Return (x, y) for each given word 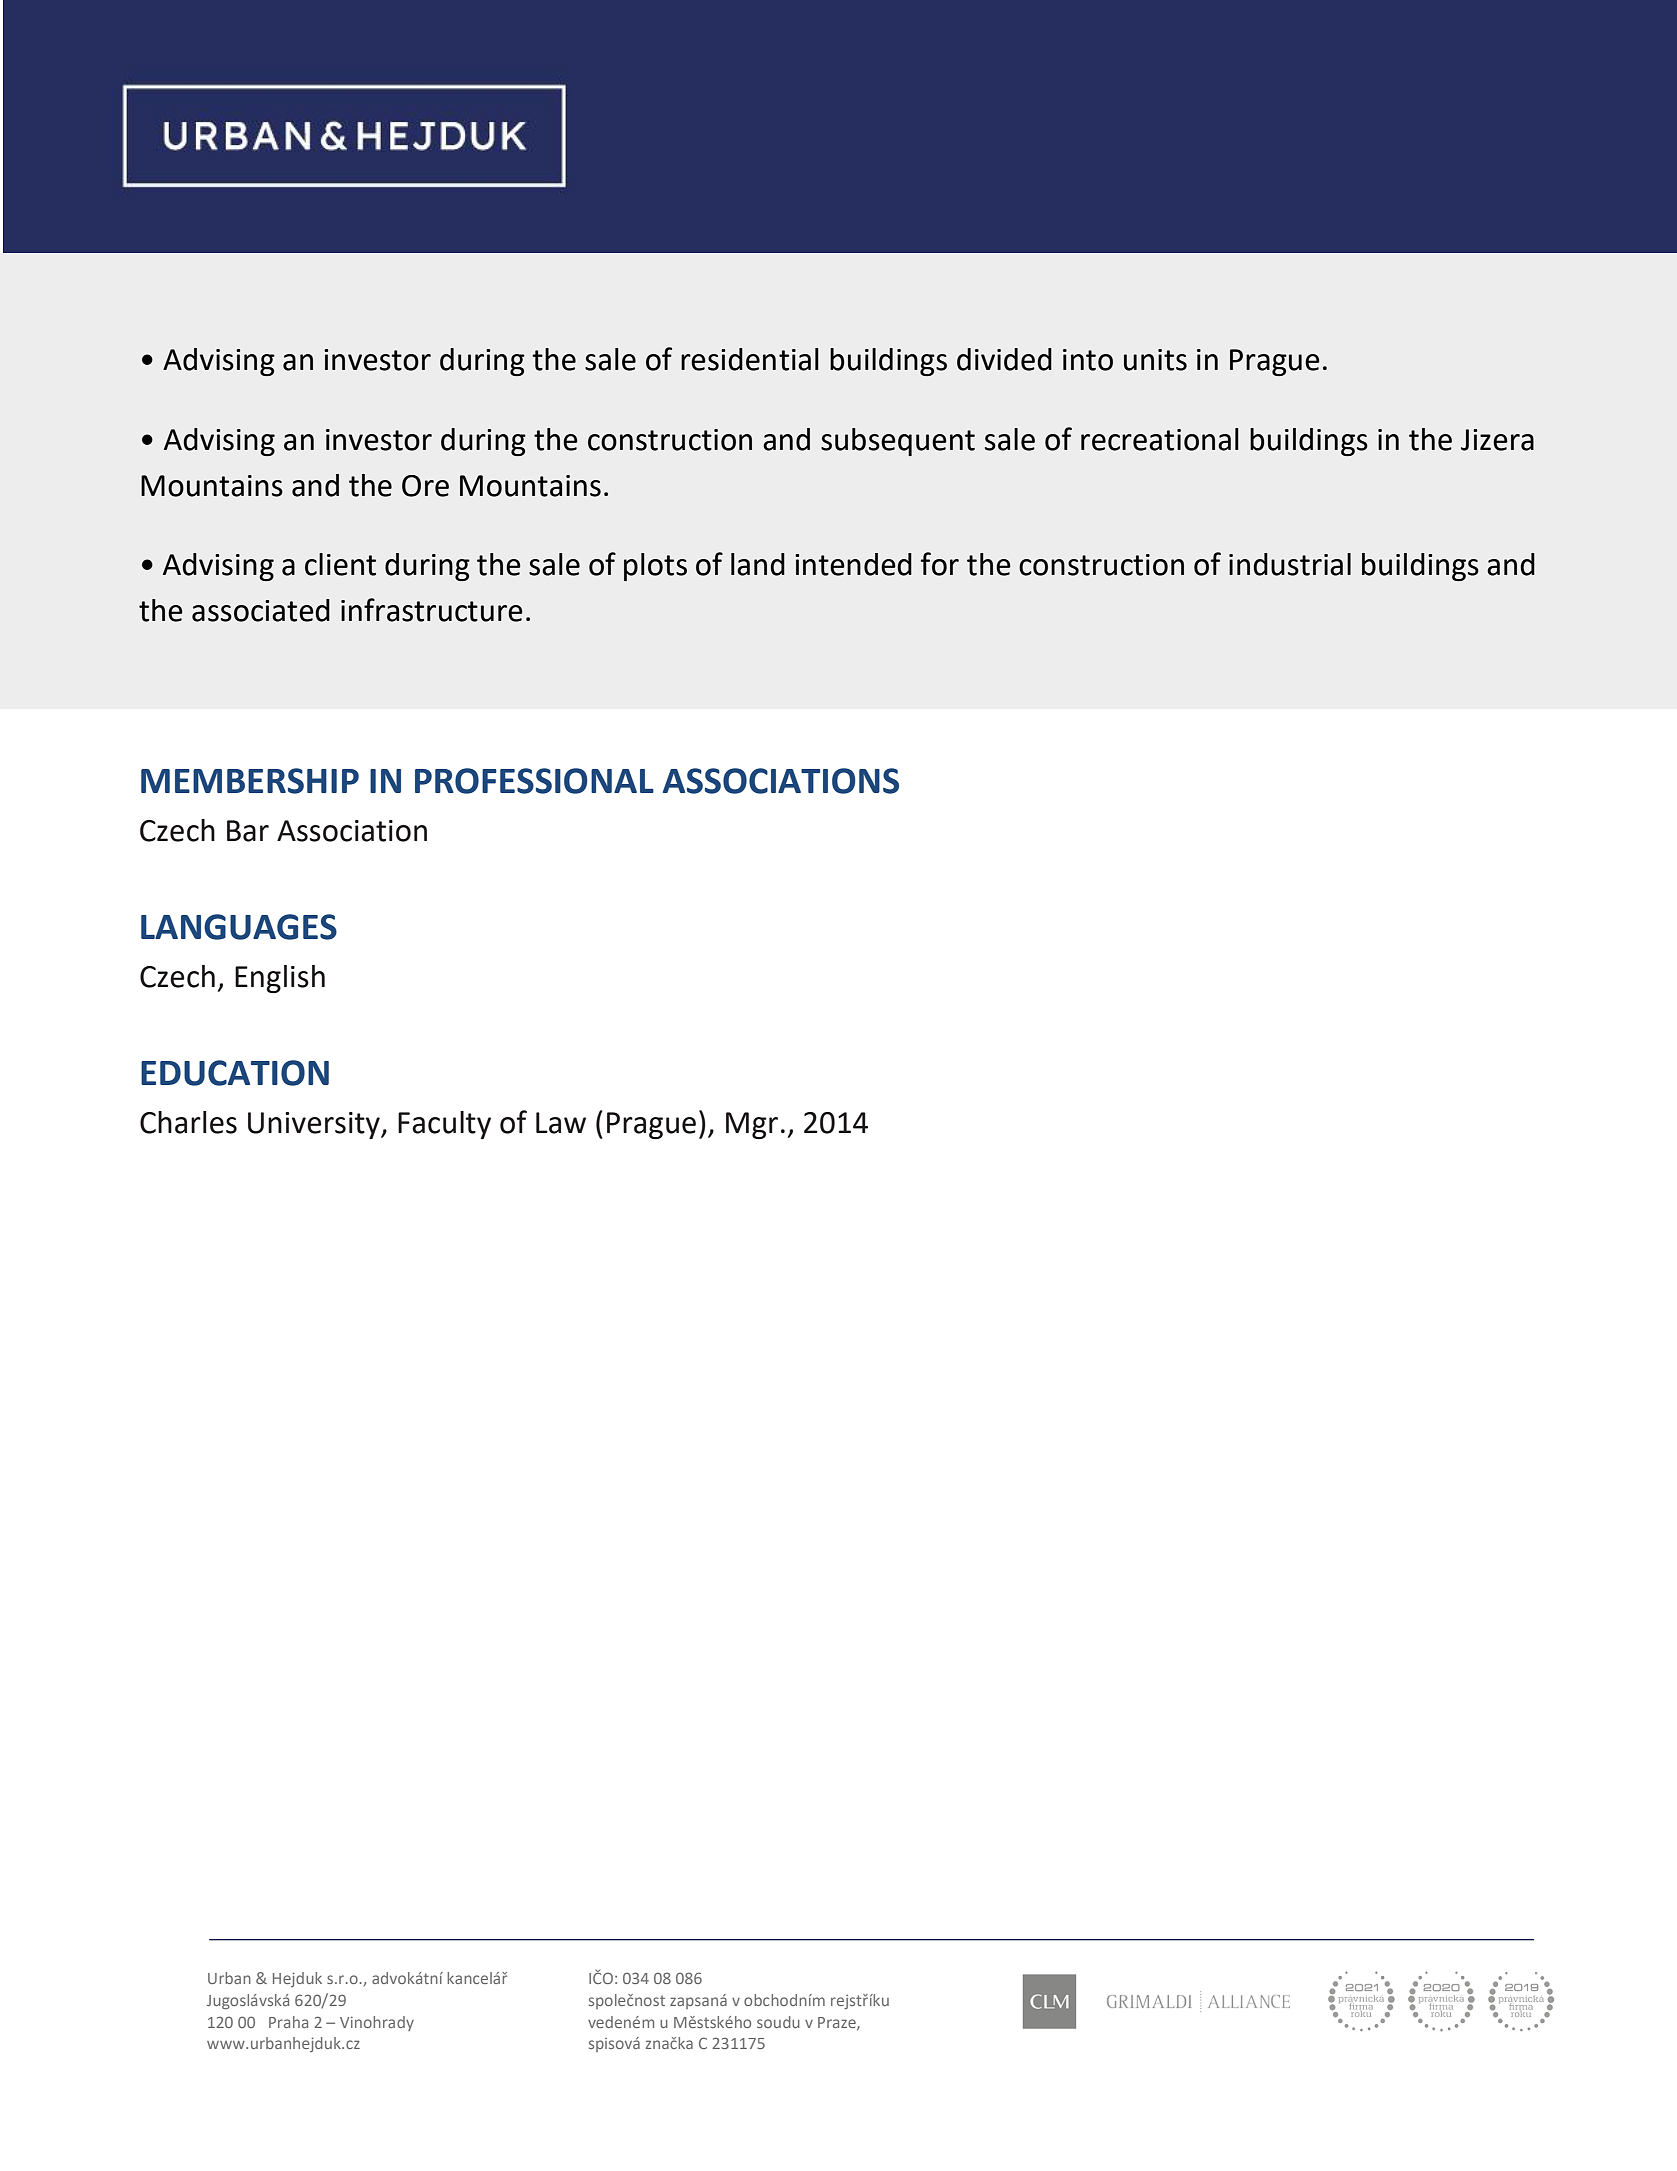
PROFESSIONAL (534, 781)
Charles (188, 1122)
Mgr (752, 1125)
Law (561, 1123)
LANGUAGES (239, 927)
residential (750, 359)
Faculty (444, 1125)
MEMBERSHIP (250, 781)
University (315, 1125)
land (758, 564)
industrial (1290, 564)
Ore (425, 486)
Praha (288, 2022)
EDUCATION (235, 1073)
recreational (1160, 439)
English (280, 979)
